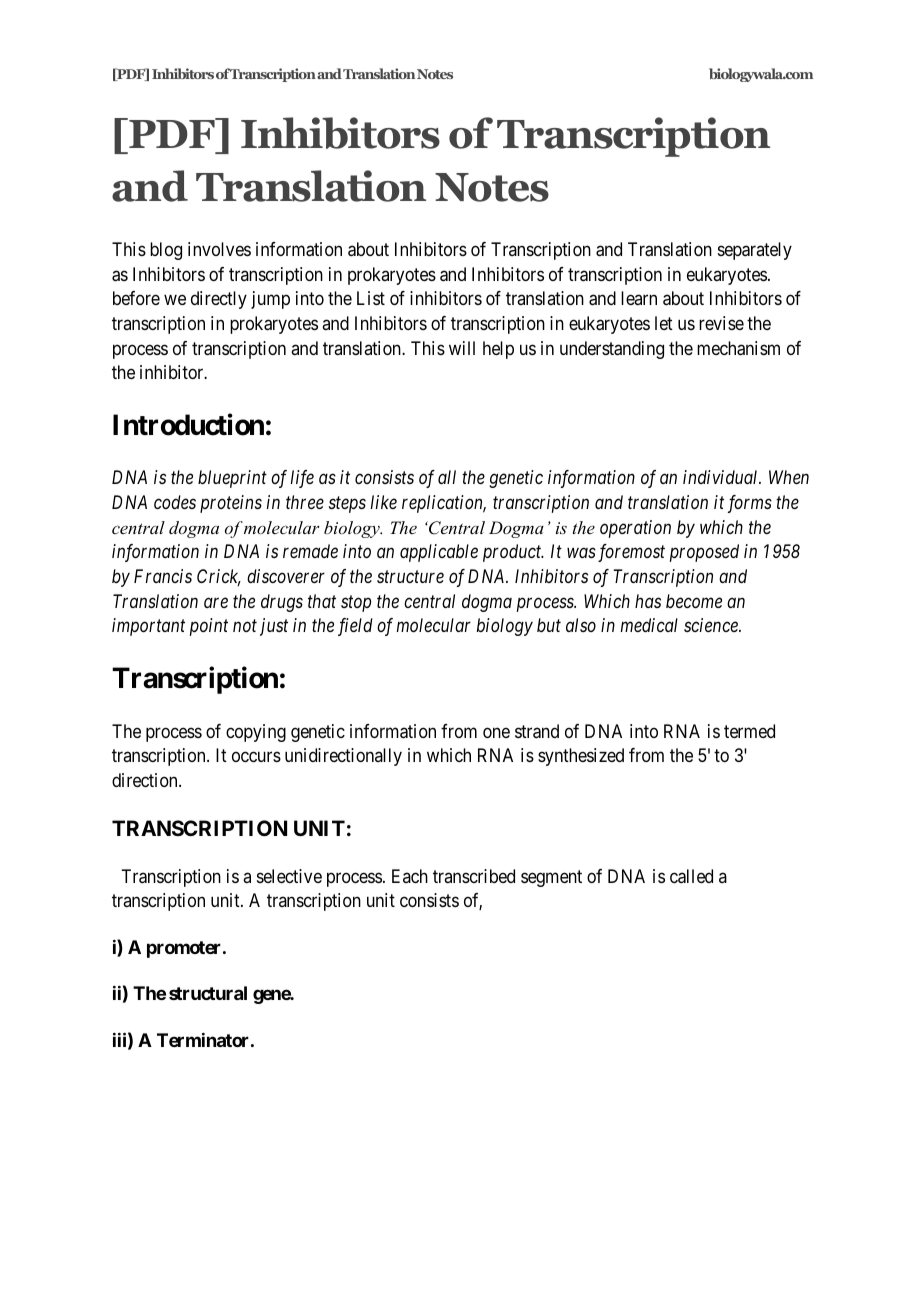 Image resolution: width=924 pixels, height=1308 pixels. Describe the element at coordinates (209, 627) in the screenshot. I see `point` at that location.
